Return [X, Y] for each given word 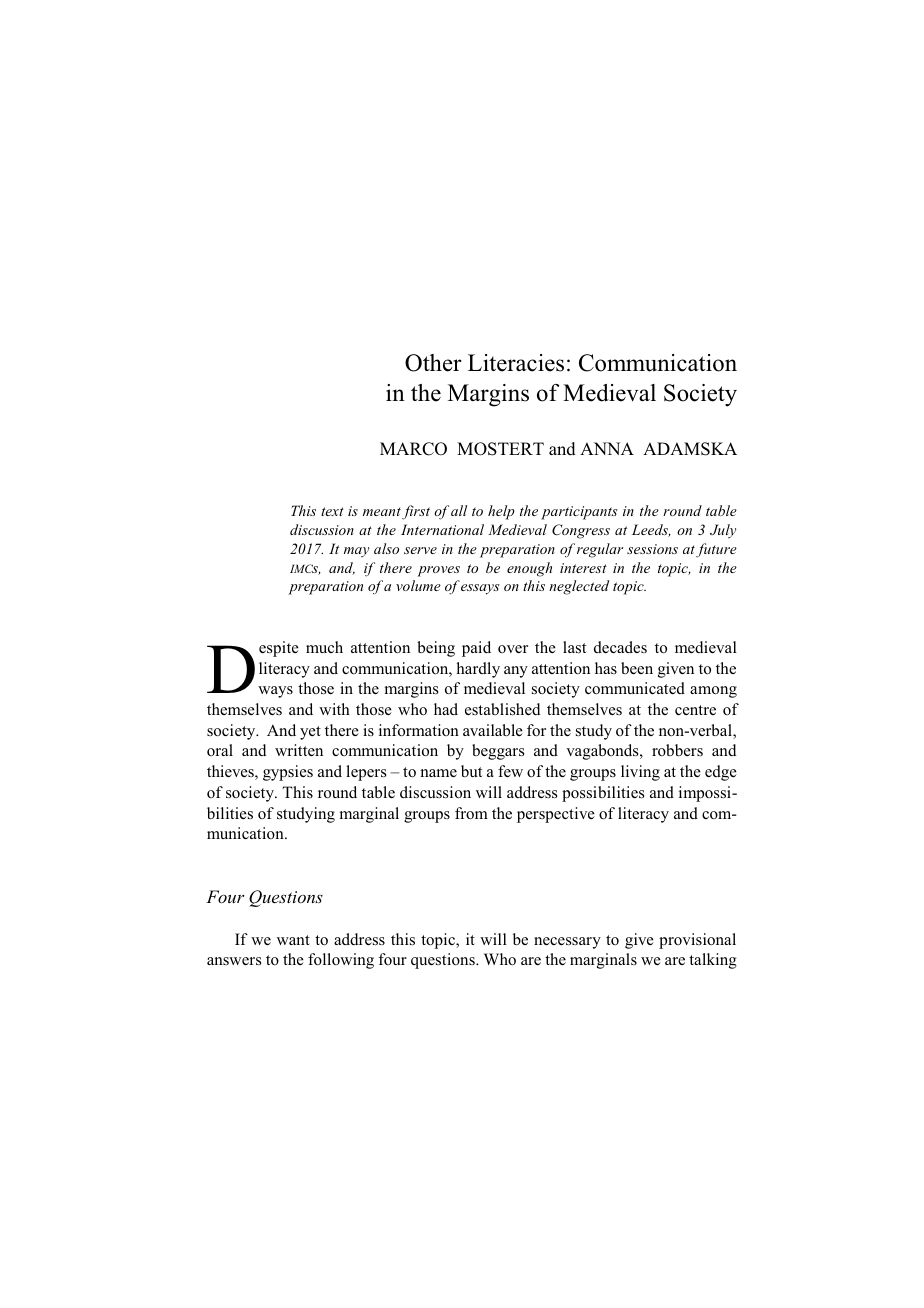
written [299, 750]
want [293, 940]
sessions [652, 549]
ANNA [607, 448]
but [471, 771]
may [356, 552]
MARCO [413, 449]
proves [438, 571]
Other [433, 363]
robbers [677, 750]
